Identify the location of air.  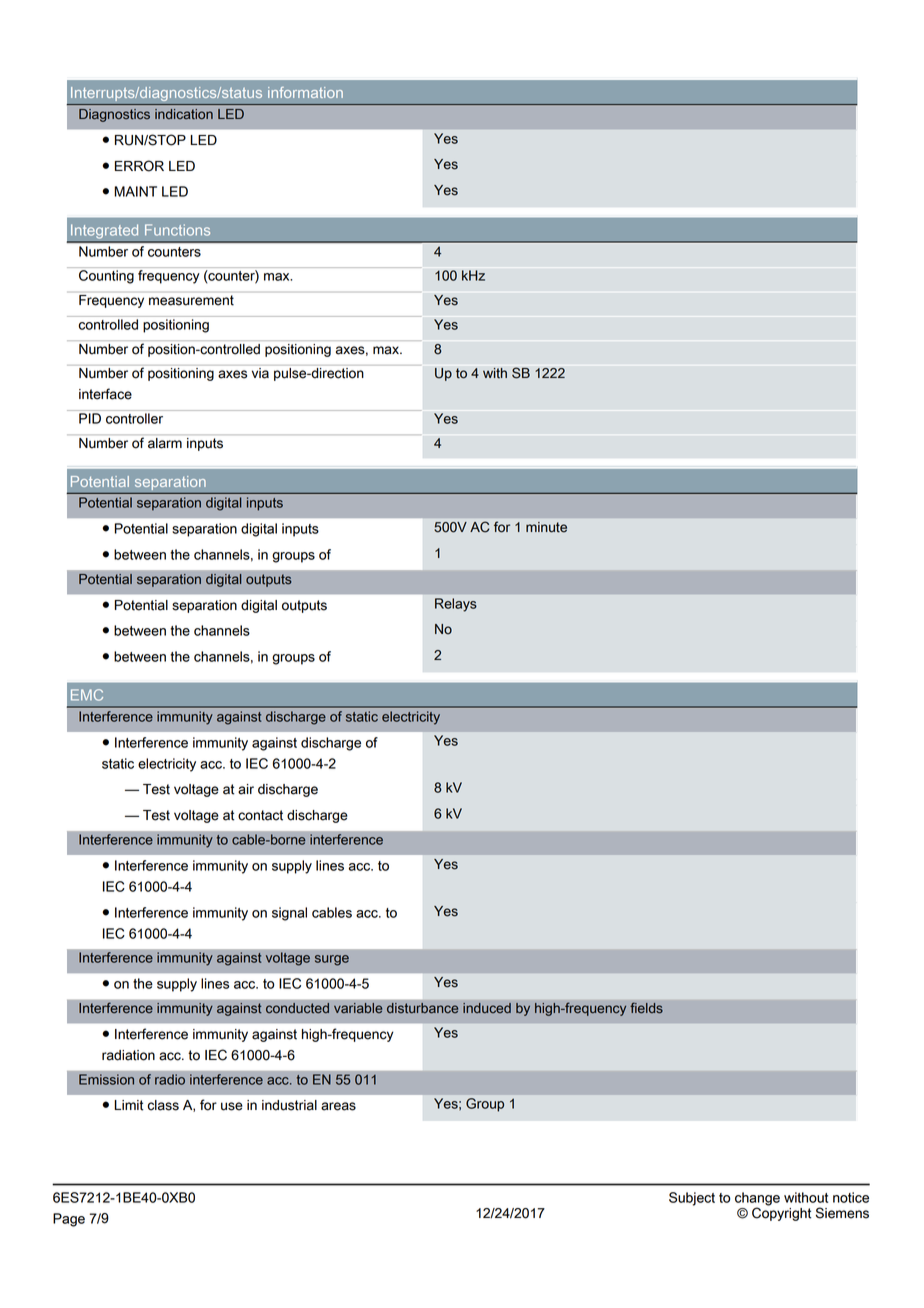
(246, 789).
